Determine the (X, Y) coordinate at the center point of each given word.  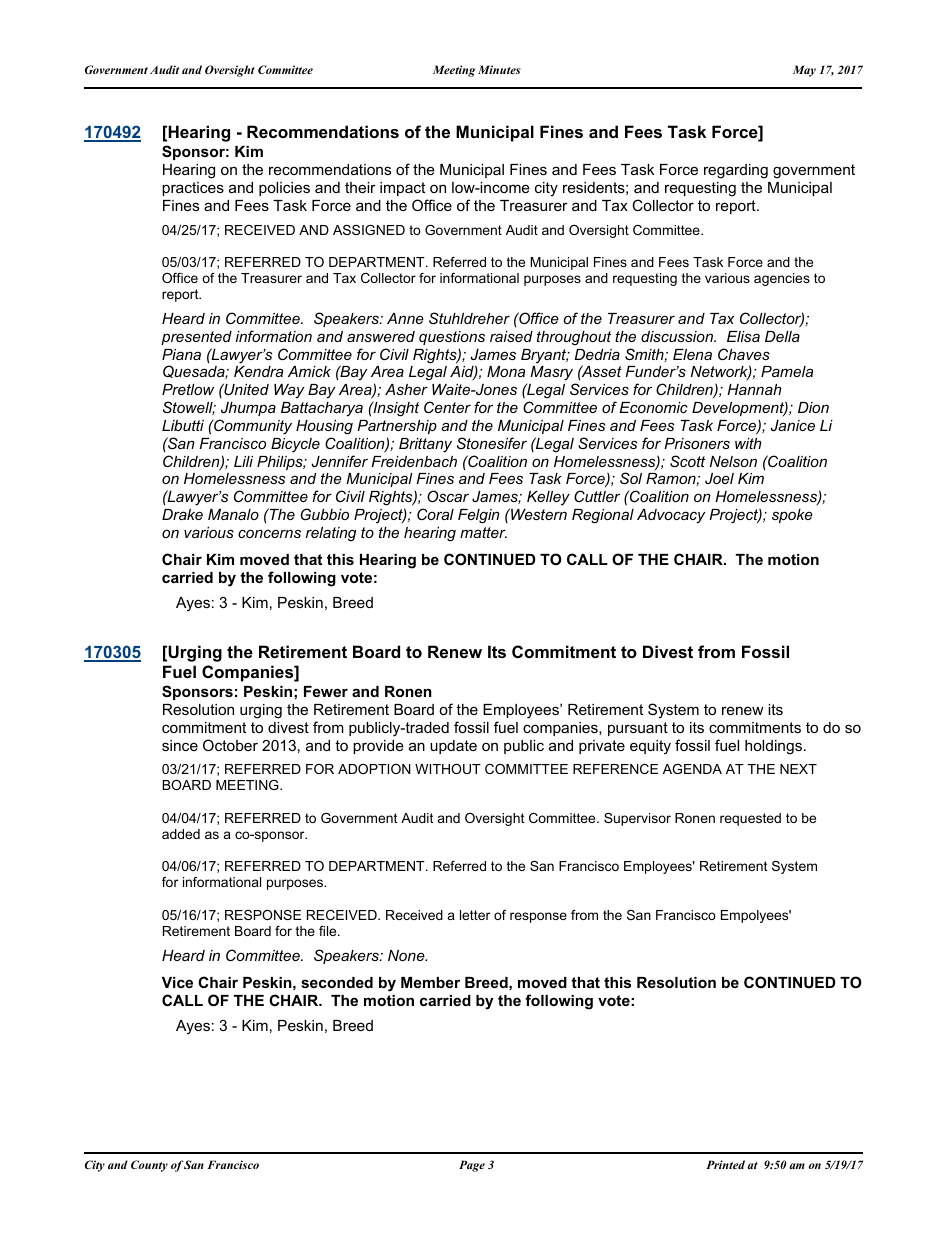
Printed (725, 1164)
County (149, 1166)
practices (193, 189)
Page (472, 1166)
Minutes (499, 69)
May (804, 71)
